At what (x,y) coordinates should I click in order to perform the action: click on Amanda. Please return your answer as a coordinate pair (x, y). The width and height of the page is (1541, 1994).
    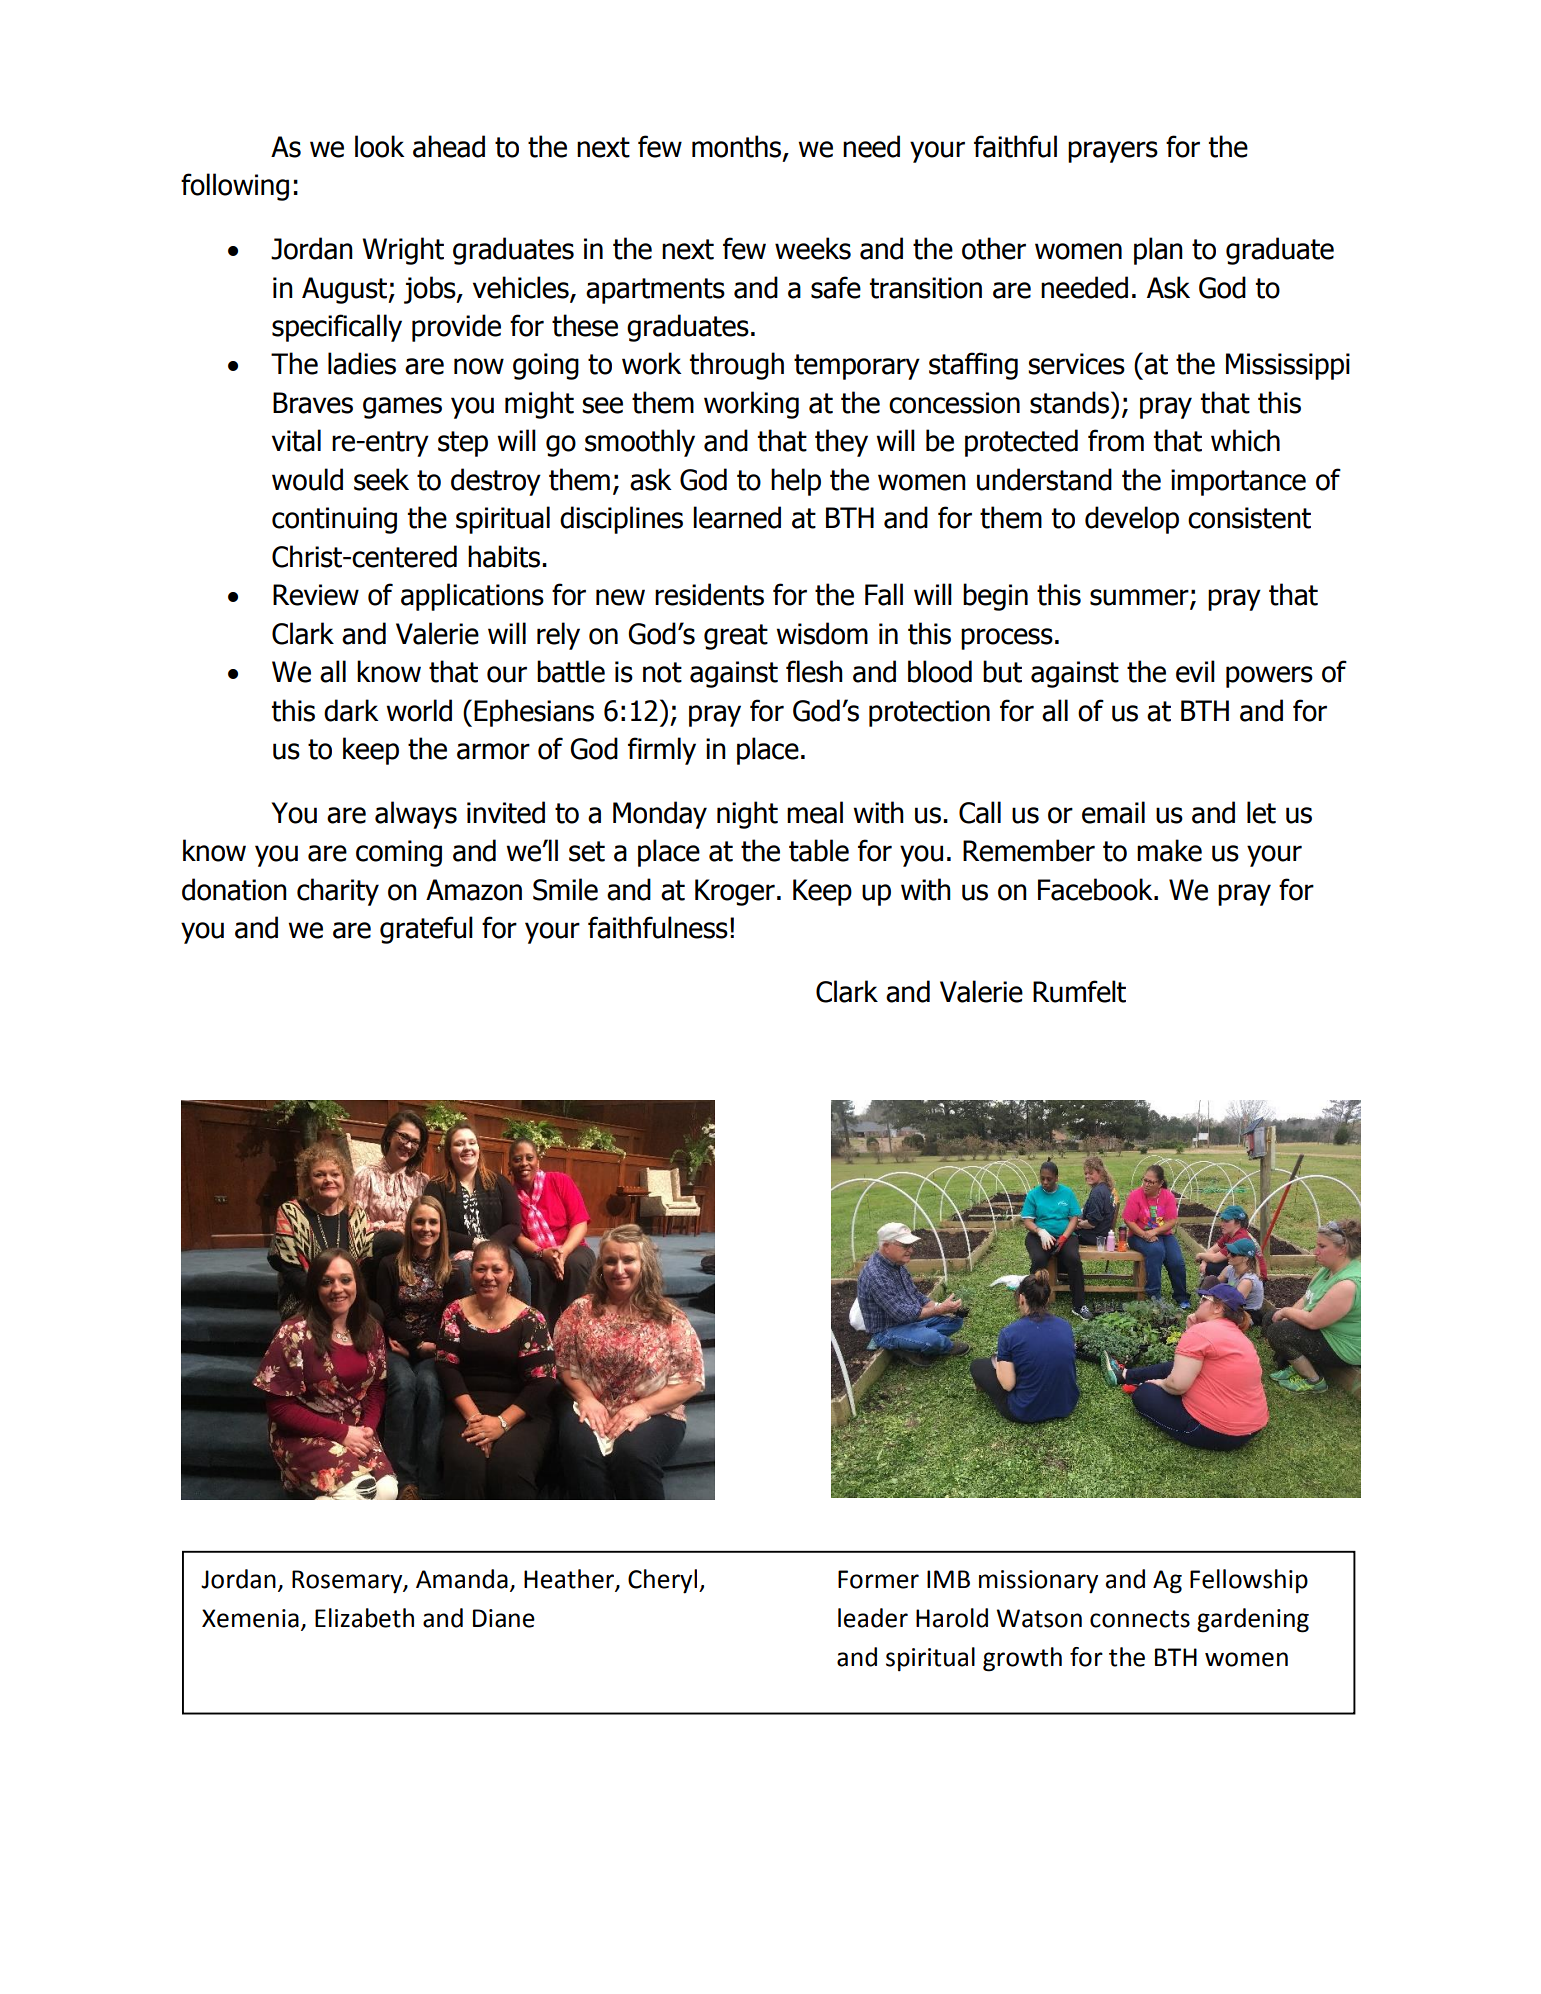
    Looking at the image, I should click on (462, 1579).
